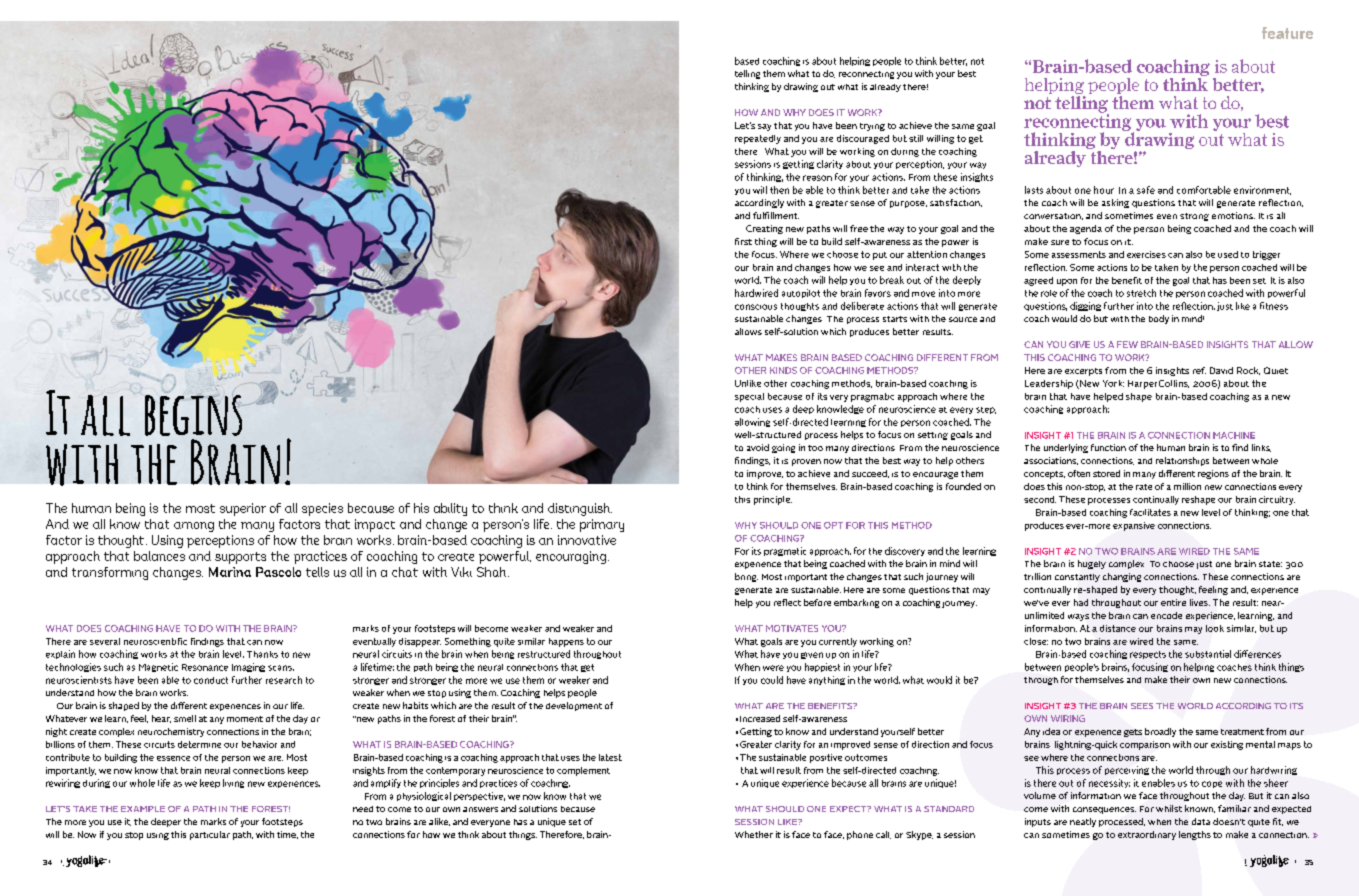 This screenshot has height=896, width=1359. Describe the element at coordinates (1287, 33) in the screenshot. I see `feature` at that location.
